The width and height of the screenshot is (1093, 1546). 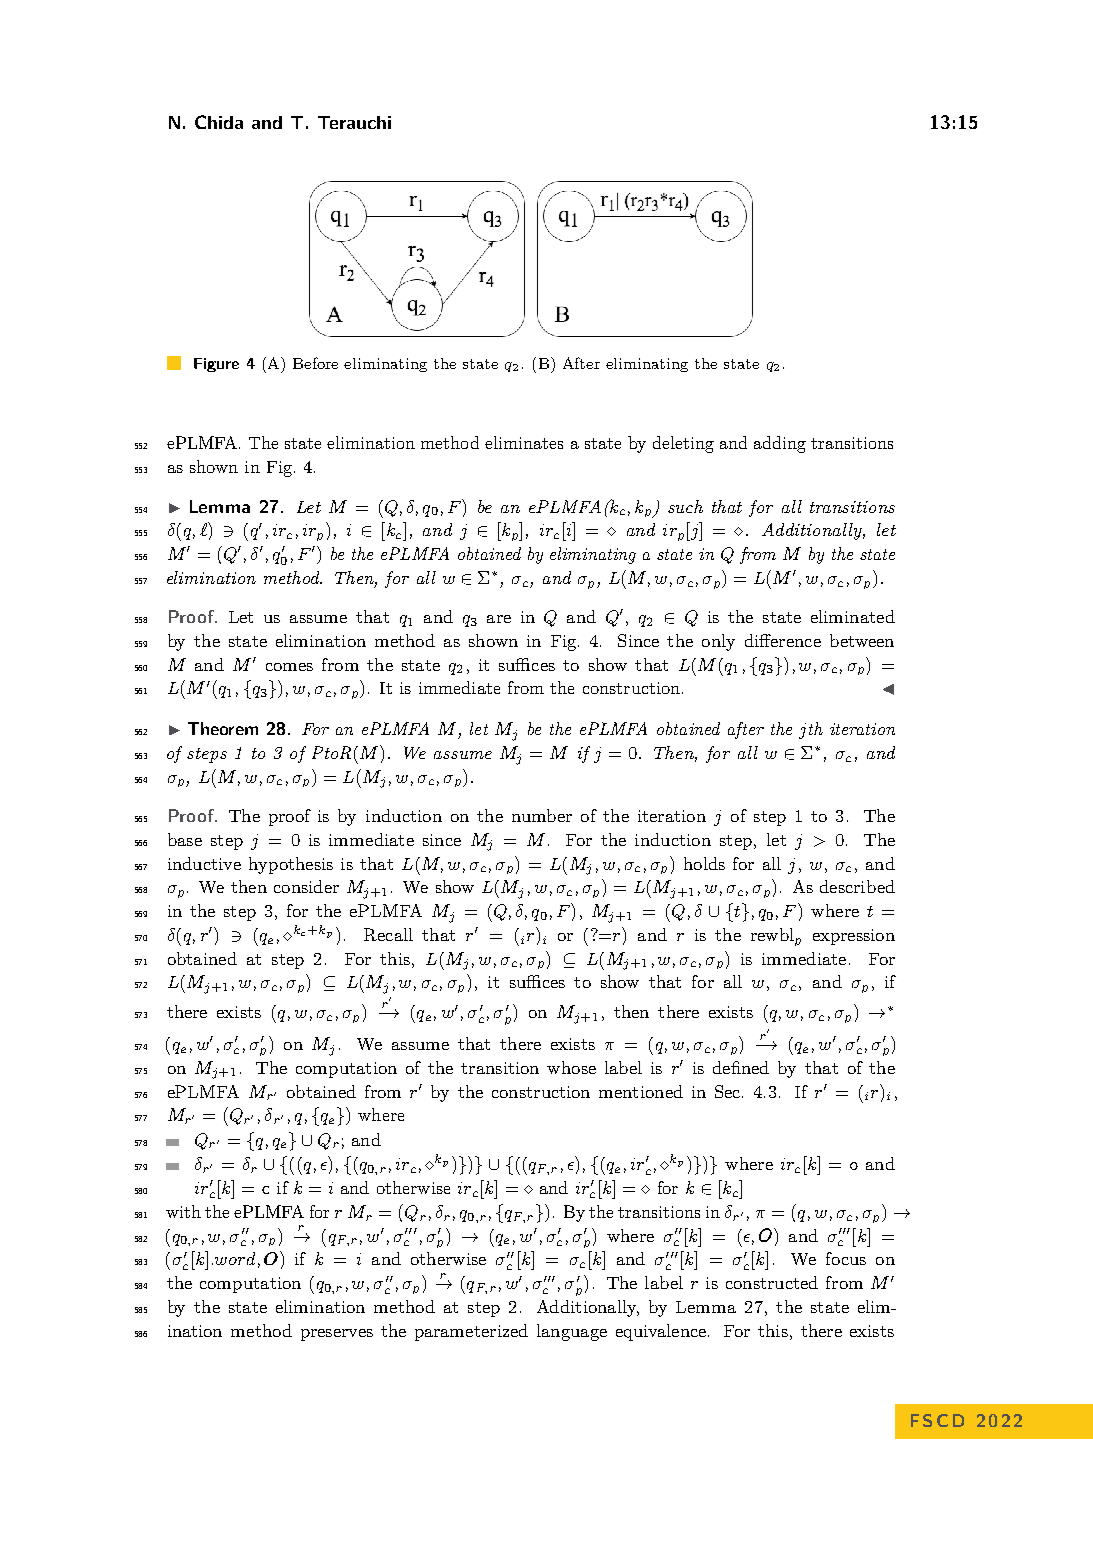 I want to click on deleting, so click(x=683, y=444).
